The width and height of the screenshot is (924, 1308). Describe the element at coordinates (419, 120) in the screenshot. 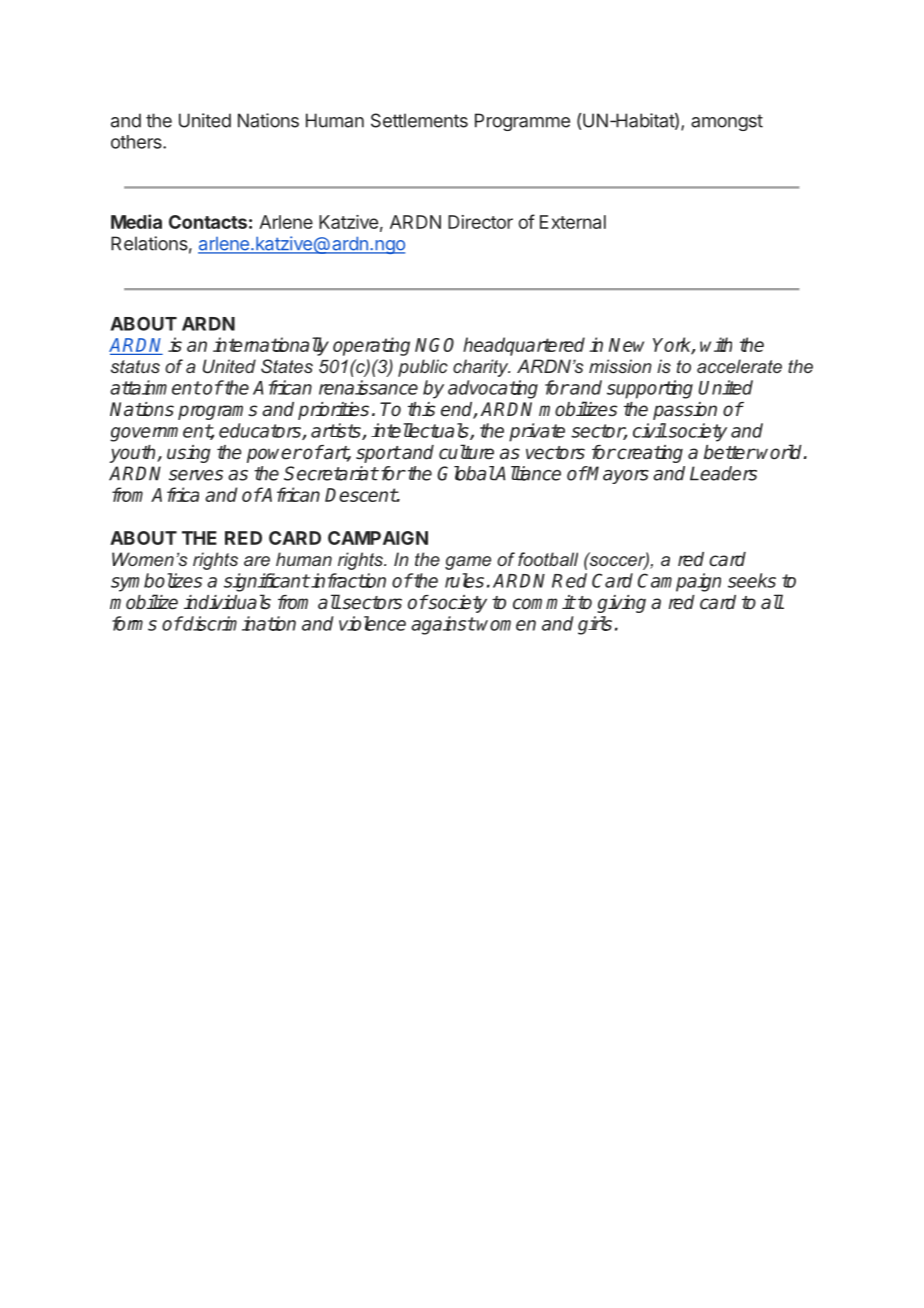

I see `Settlements` at that location.
